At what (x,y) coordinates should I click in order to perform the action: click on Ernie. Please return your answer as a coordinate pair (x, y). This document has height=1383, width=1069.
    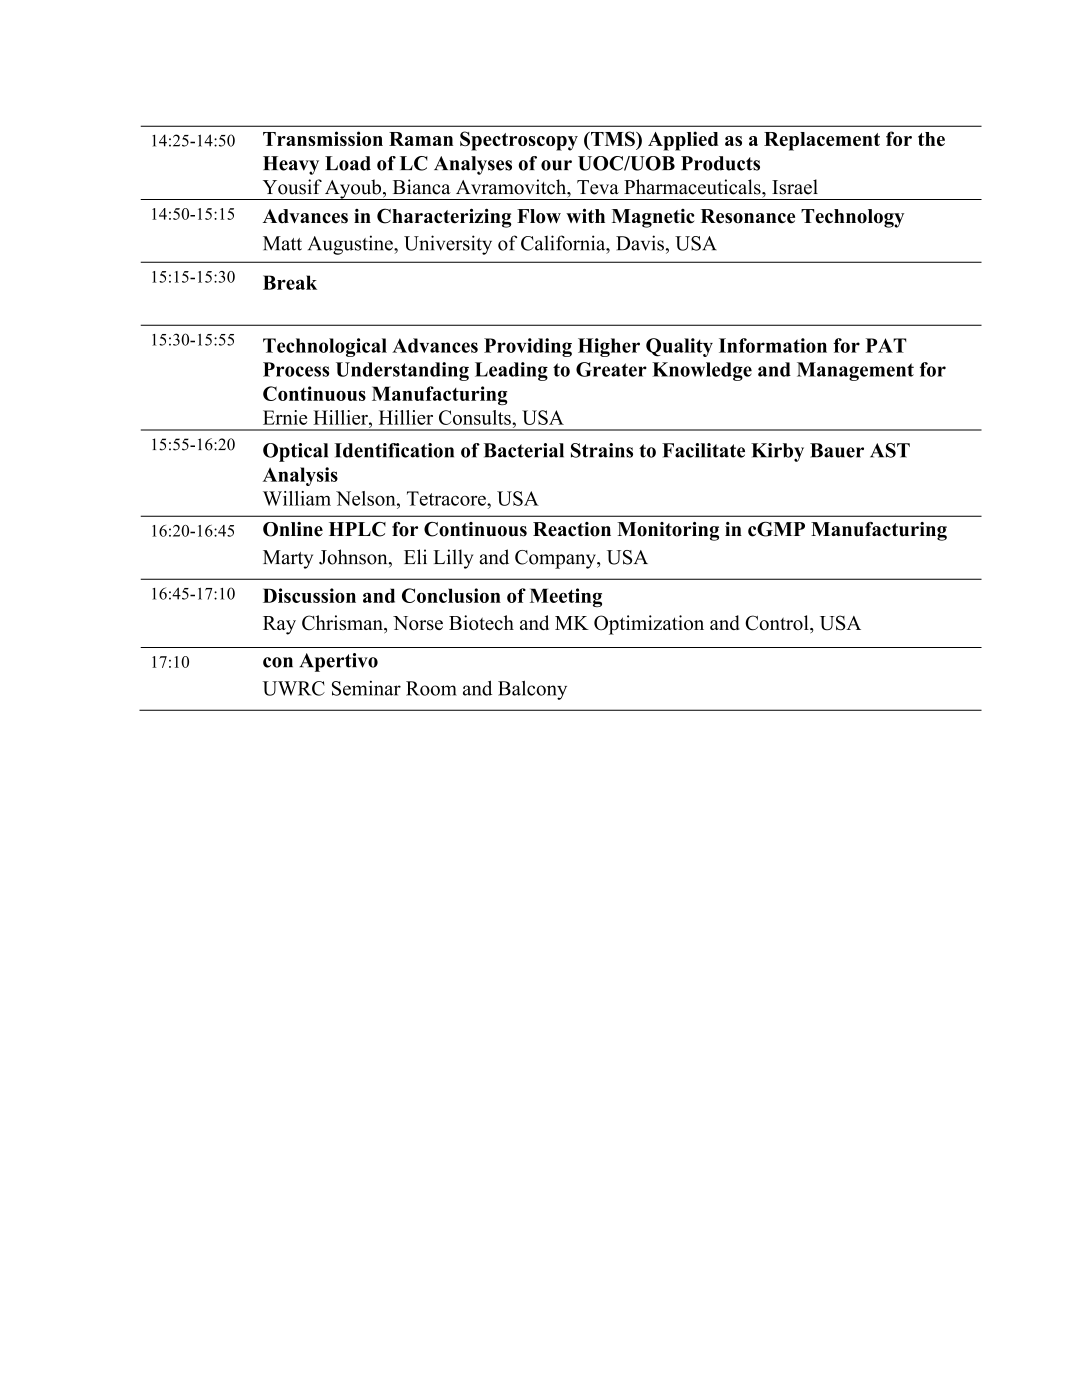
    Looking at the image, I should click on (285, 417).
